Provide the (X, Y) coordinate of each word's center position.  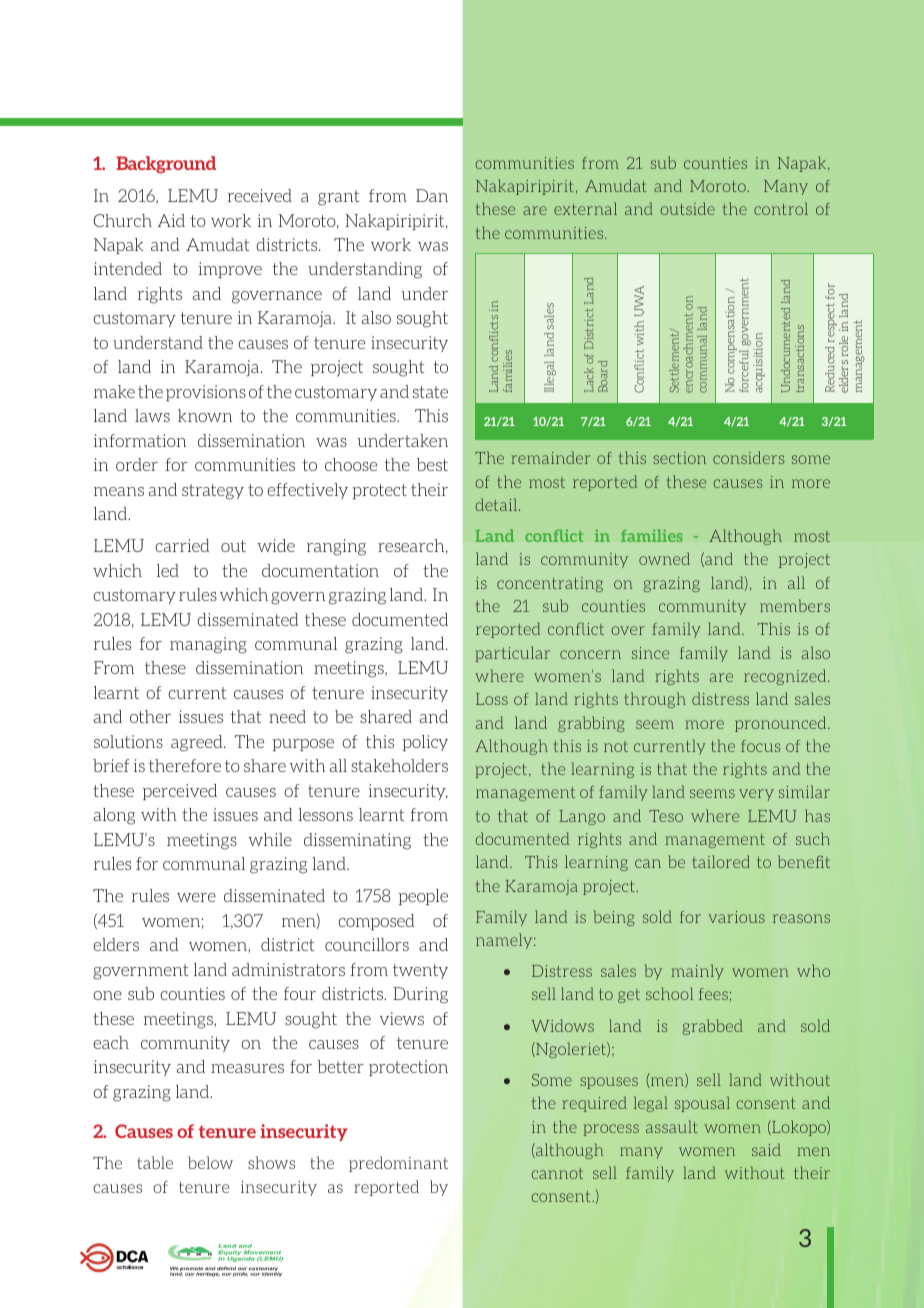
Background (166, 165)
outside (688, 208)
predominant (398, 1164)
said (766, 1149)
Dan (432, 195)
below (210, 1162)
